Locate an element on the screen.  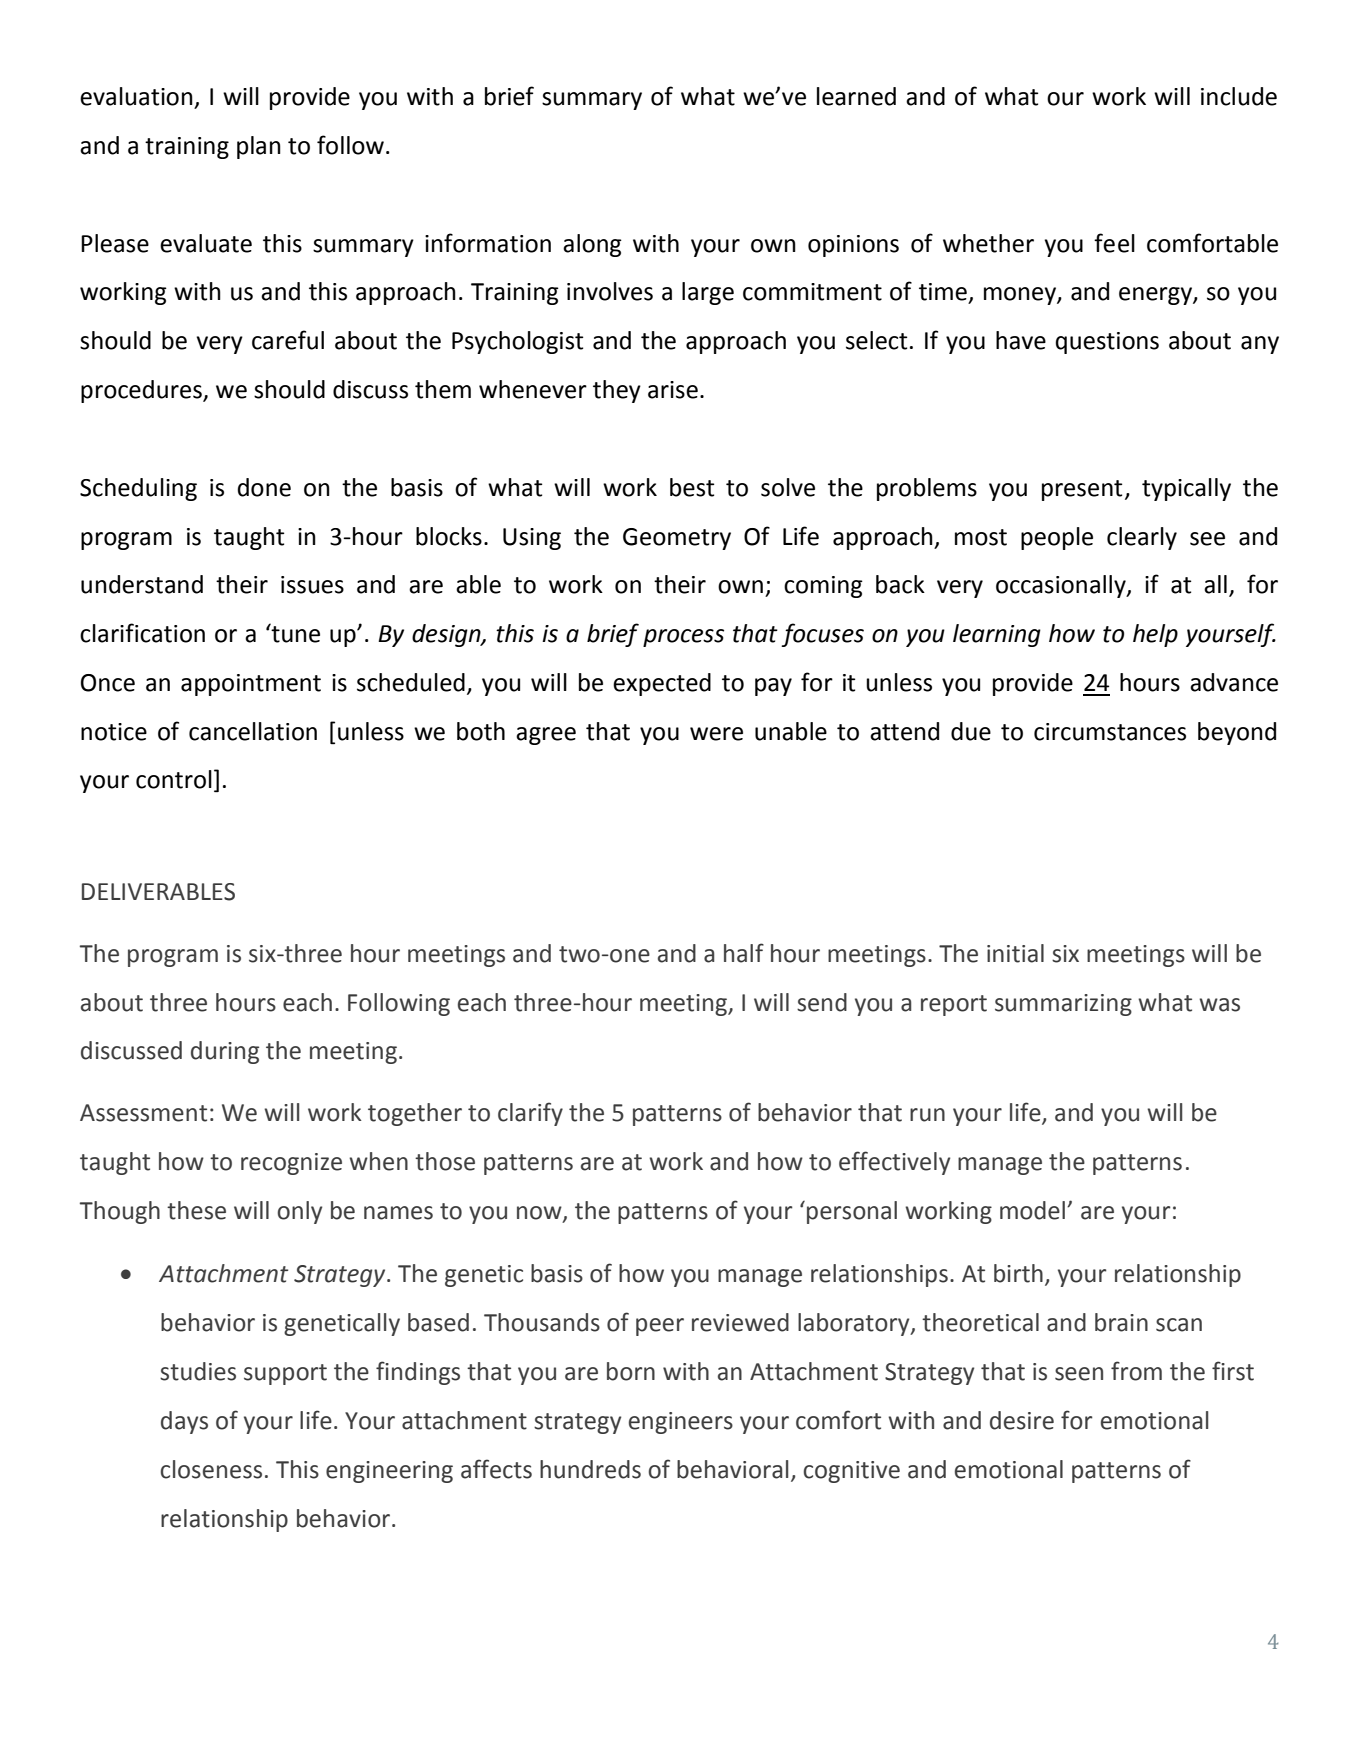
from is located at coordinates (1136, 1371).
